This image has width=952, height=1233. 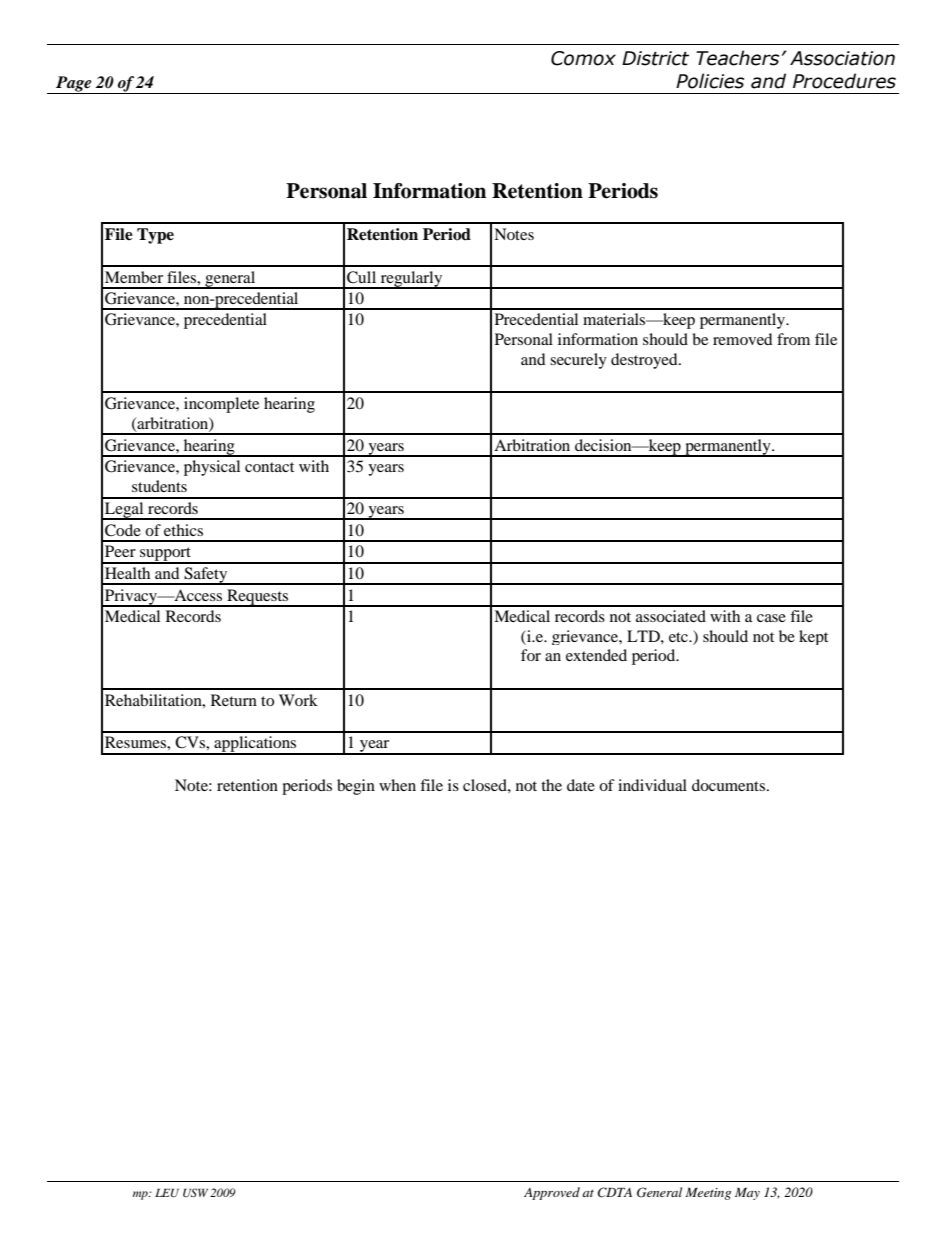 I want to click on removed, so click(x=743, y=339).
